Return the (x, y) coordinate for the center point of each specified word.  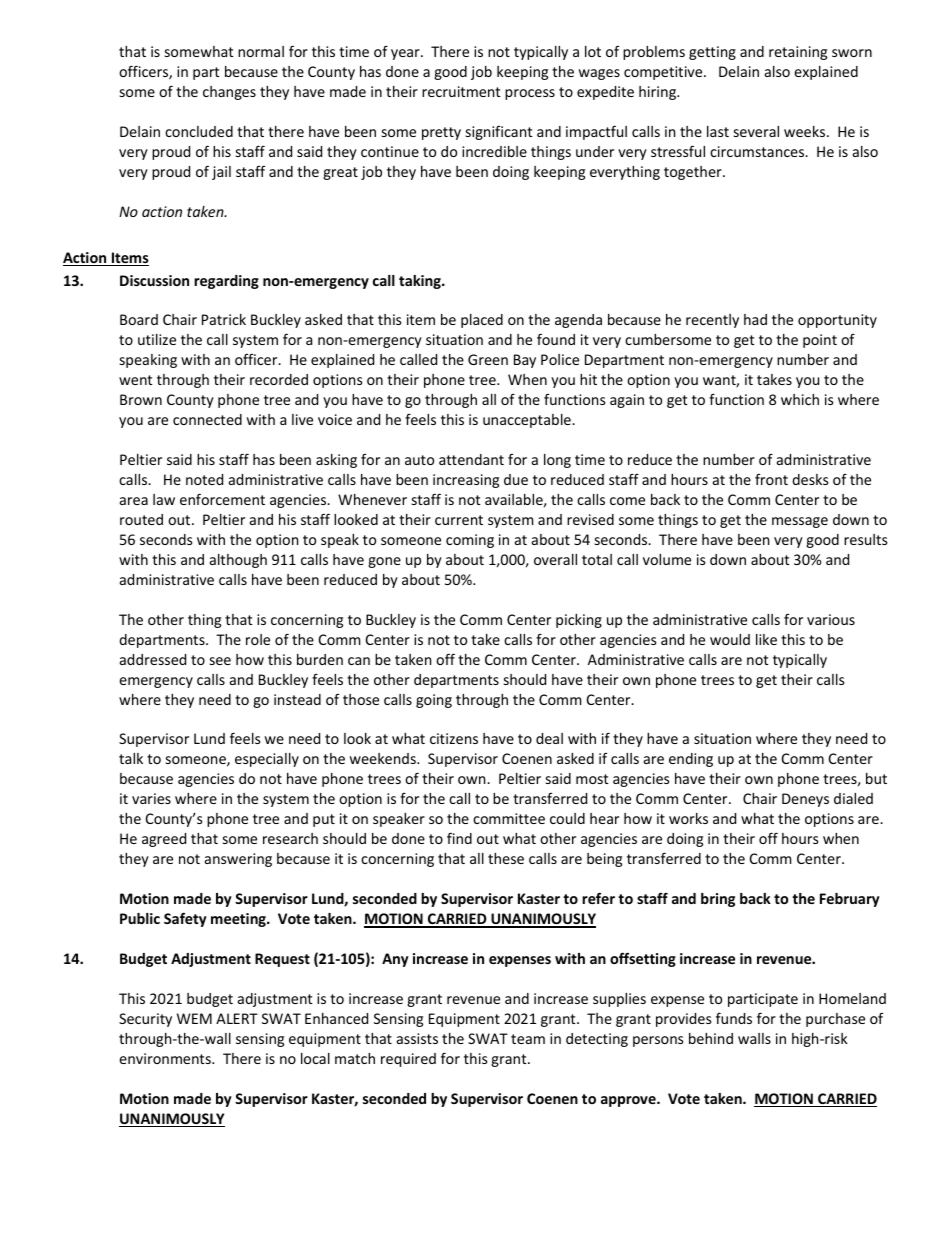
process (530, 94)
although (238, 561)
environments (166, 1058)
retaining (798, 53)
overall (555, 559)
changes (229, 93)
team (528, 1039)
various (831, 619)
